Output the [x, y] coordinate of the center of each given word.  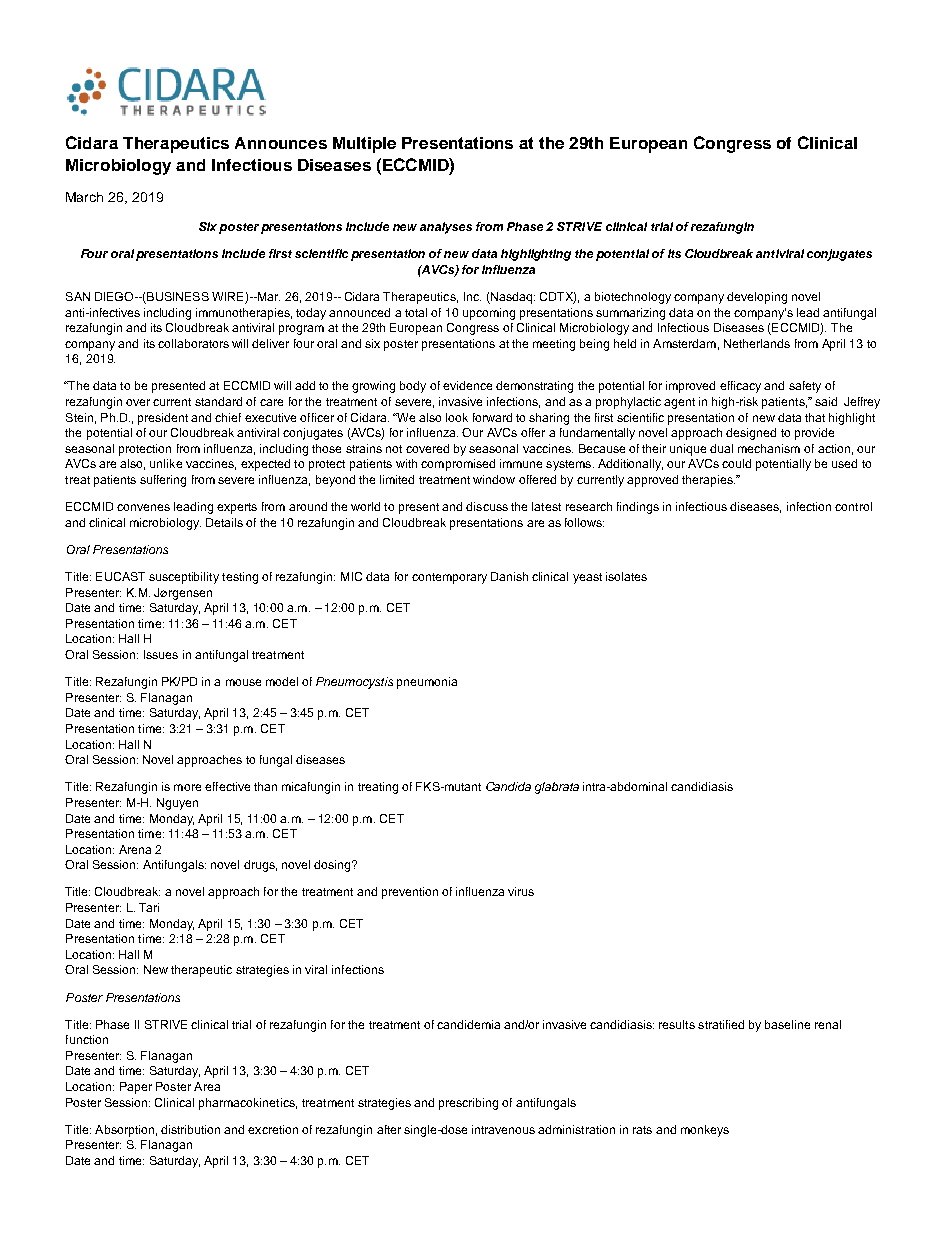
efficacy [740, 387]
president [163, 419]
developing [757, 298]
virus [521, 891]
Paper [136, 1088]
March [84, 197]
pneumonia [427, 683]
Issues [161, 654]
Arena [135, 849]
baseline [787, 1024]
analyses [446, 228]
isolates [626, 576]
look [457, 417]
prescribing [468, 1104]
